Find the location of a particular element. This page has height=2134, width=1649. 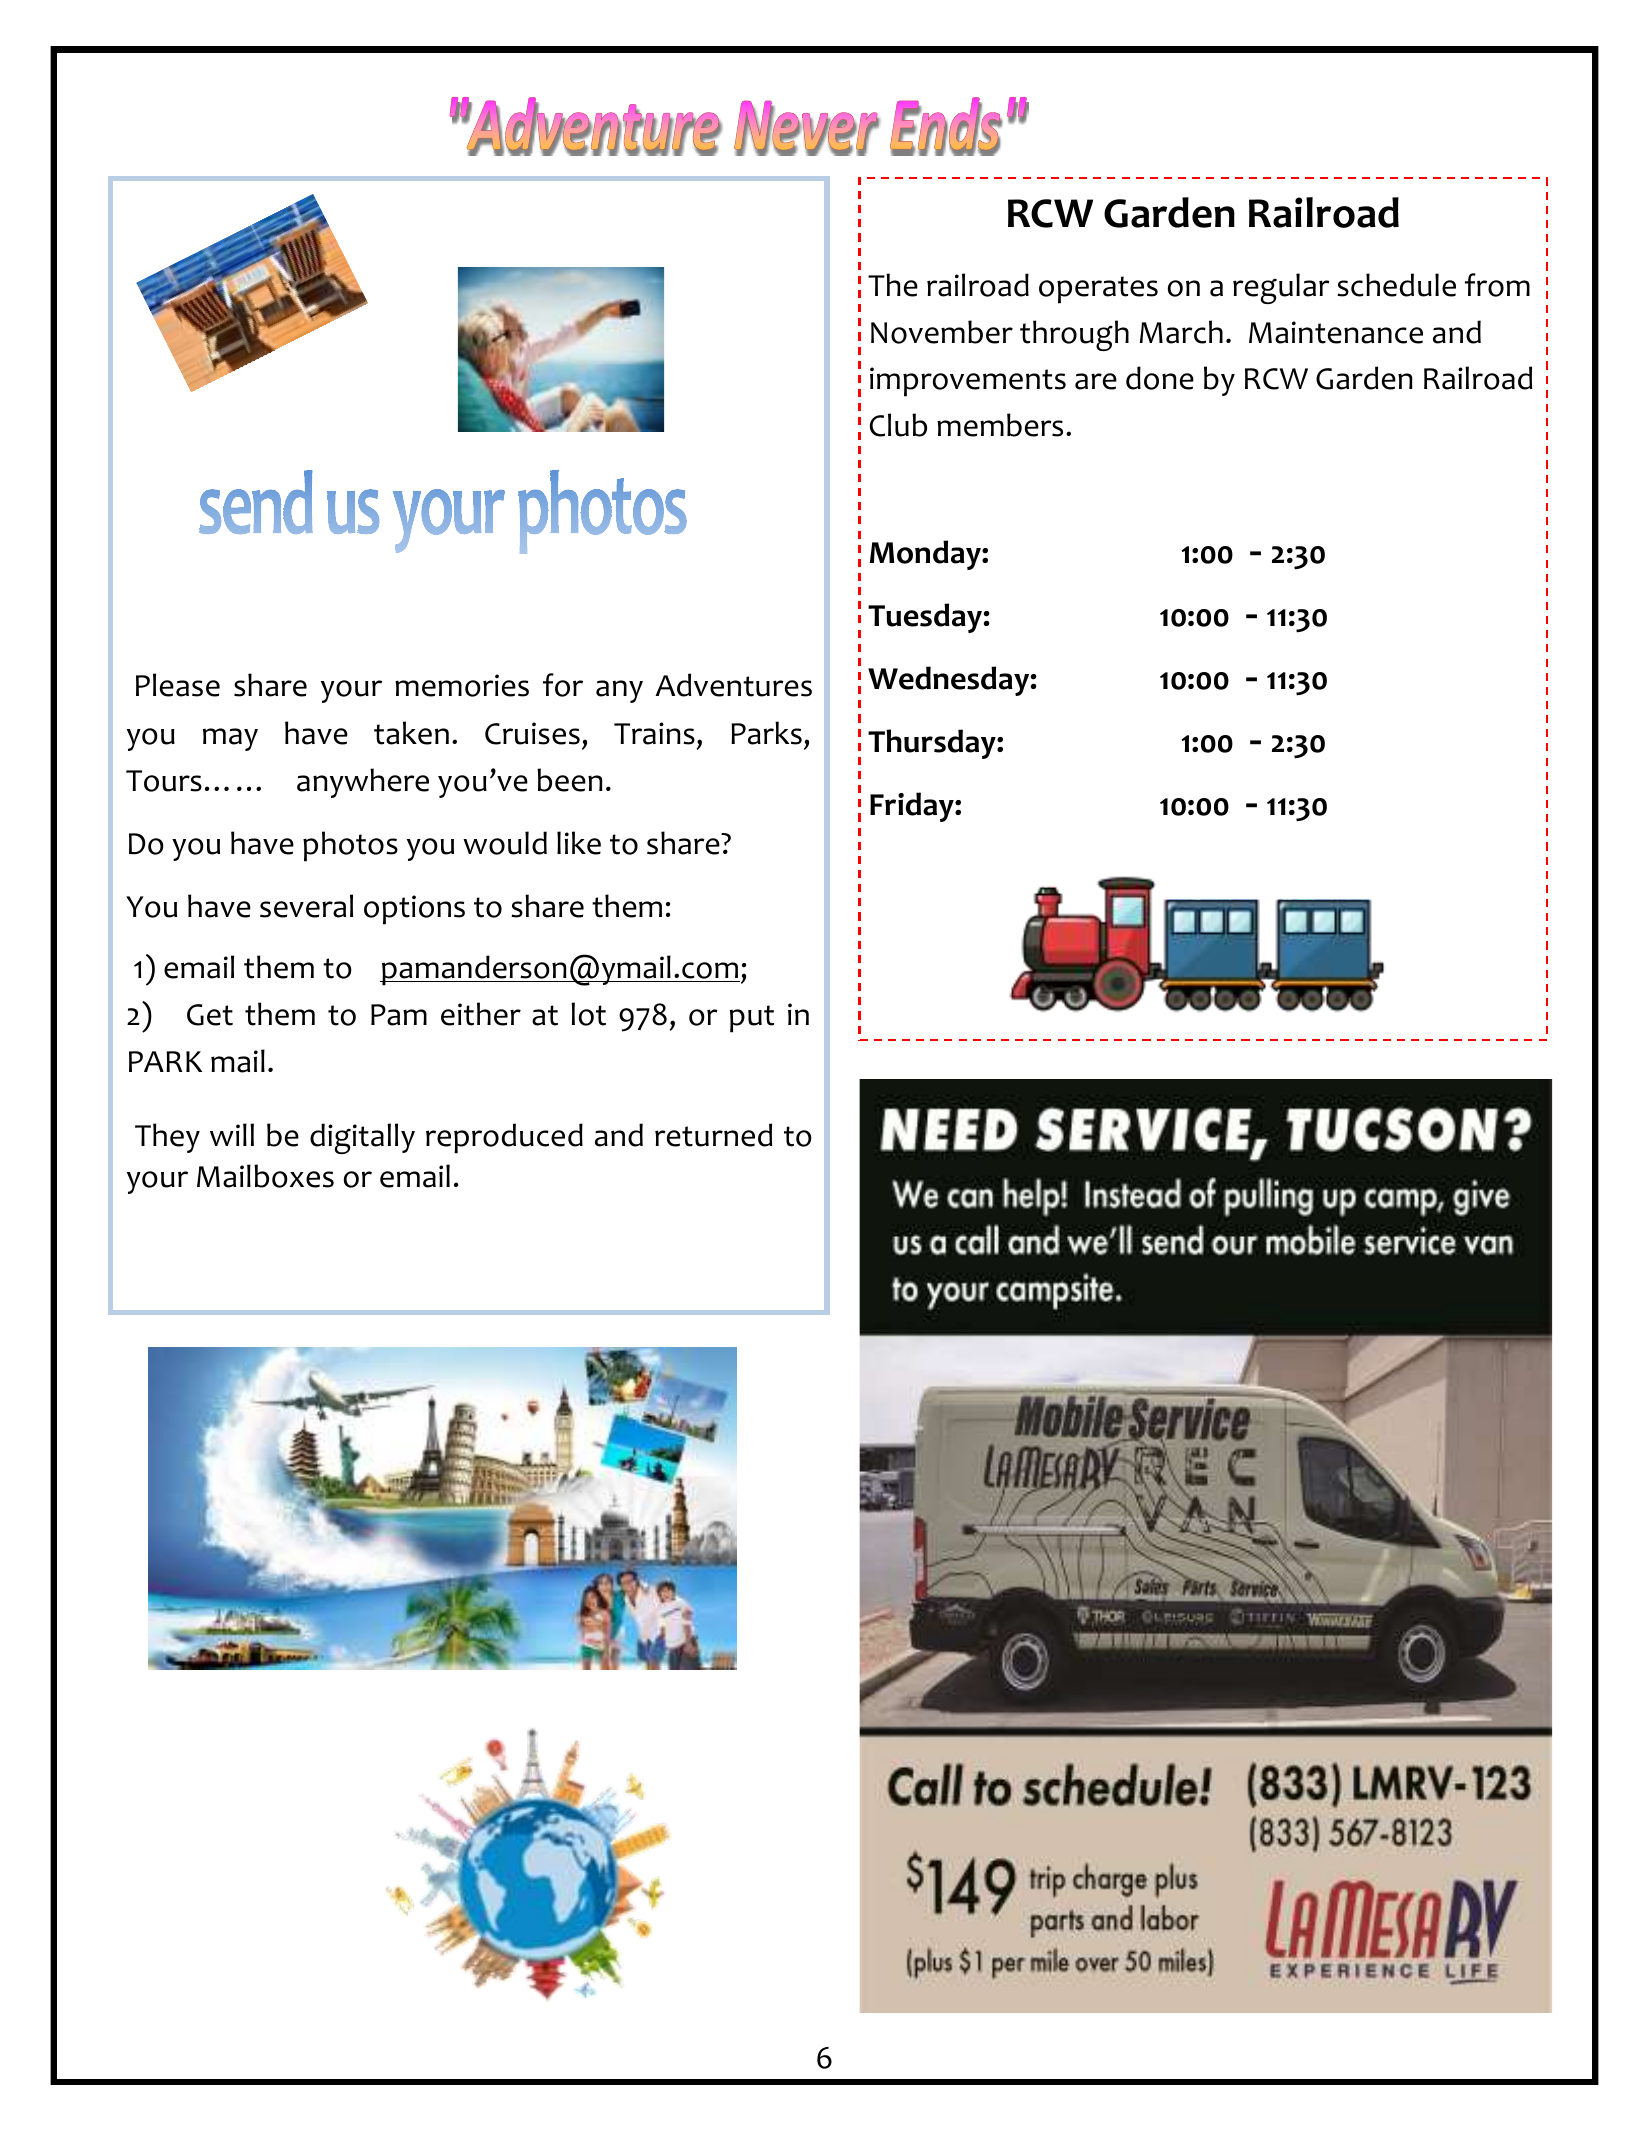

November is located at coordinates (942, 332).
